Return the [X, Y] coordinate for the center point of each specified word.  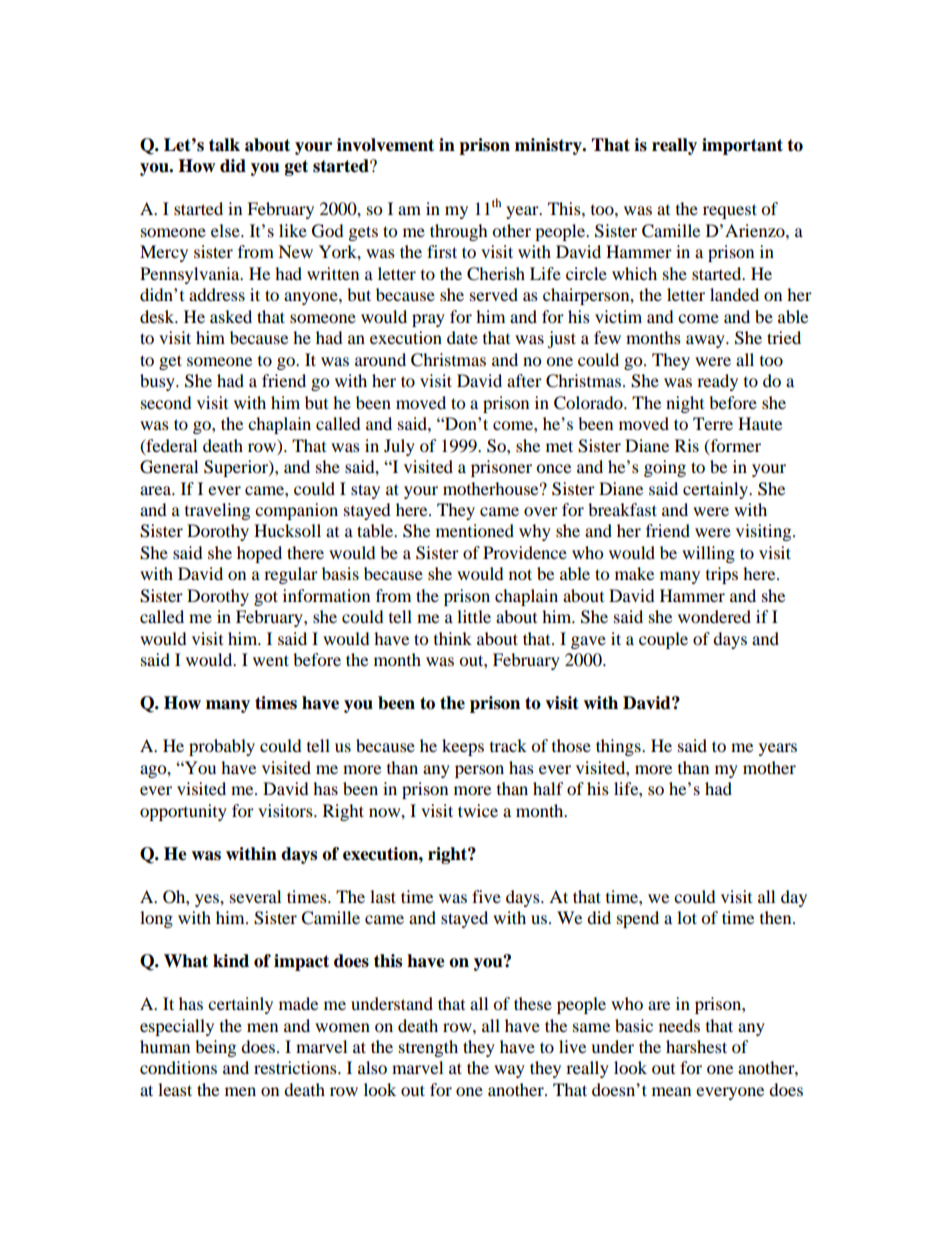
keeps [463, 747]
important [742, 146]
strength [428, 1048]
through [459, 232]
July [399, 447]
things [619, 747]
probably [222, 747]
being [215, 1048]
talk [224, 145]
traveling [217, 511]
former [734, 446]
